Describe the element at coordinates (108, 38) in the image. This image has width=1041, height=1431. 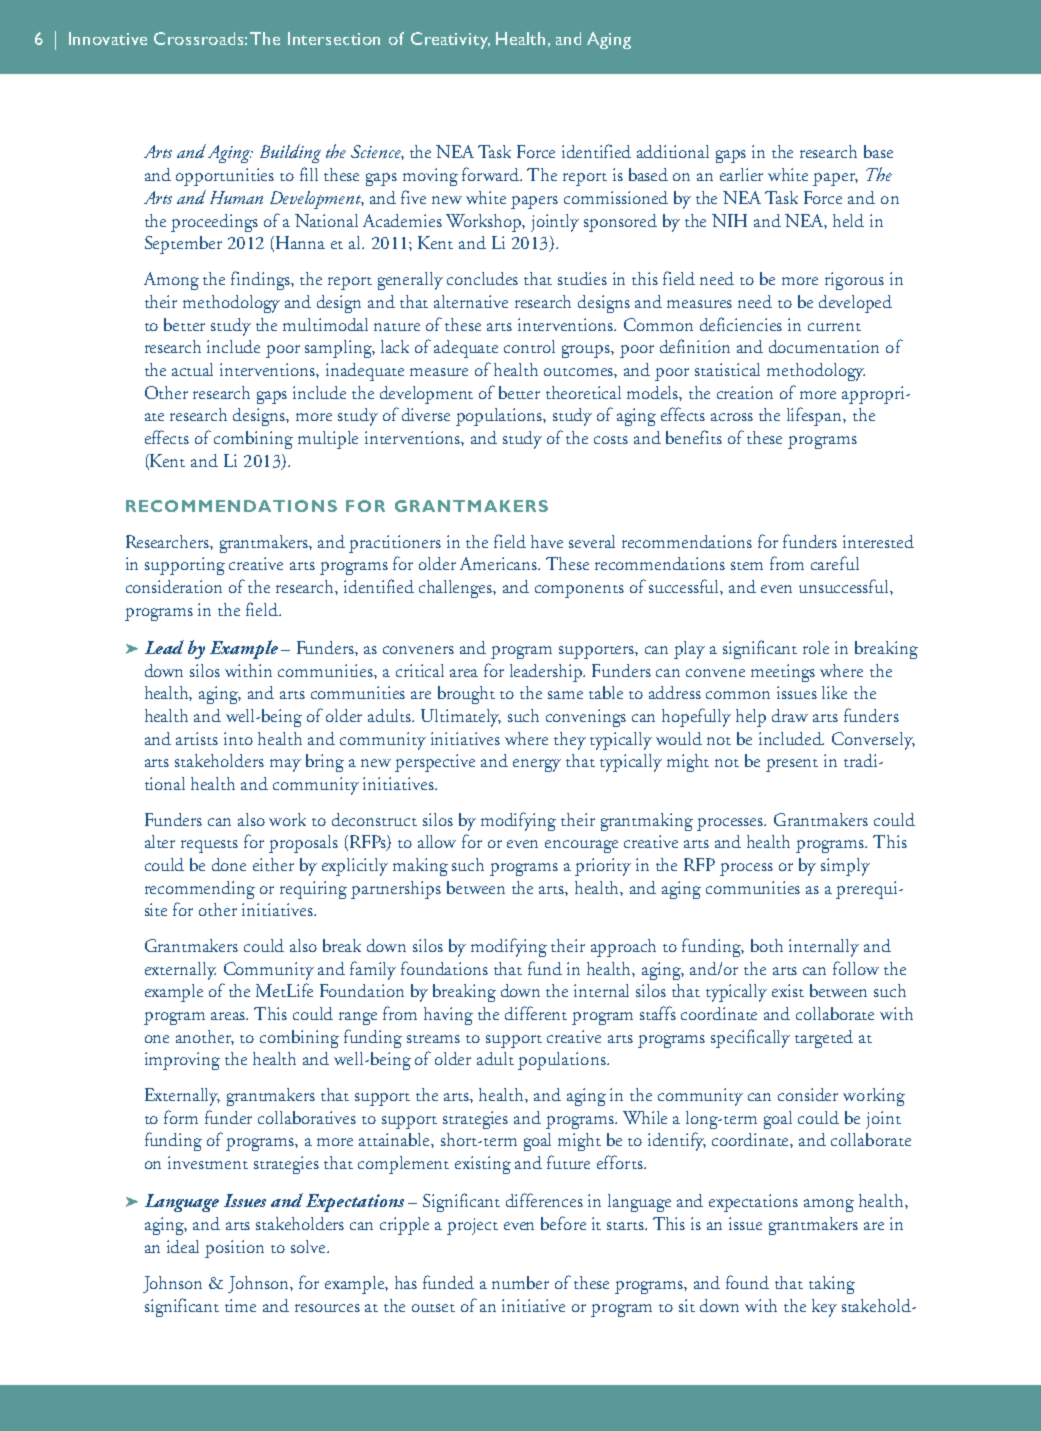
I see `Innovative` at that location.
